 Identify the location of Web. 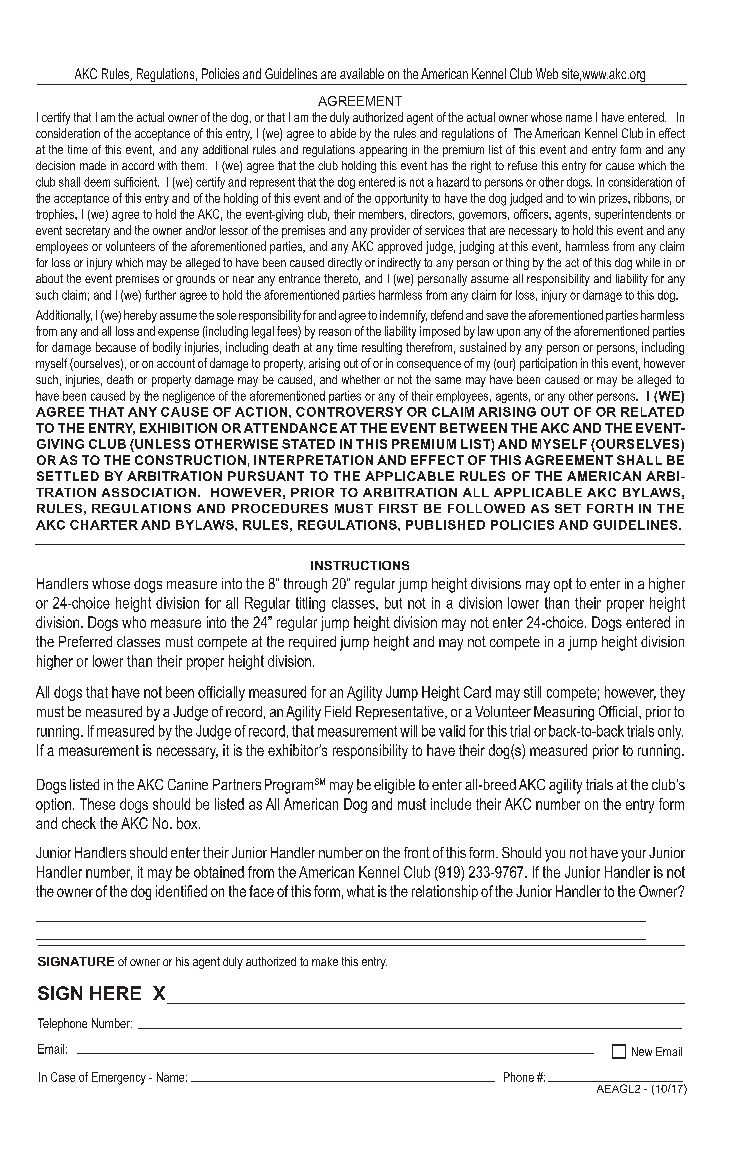
(547, 73).
